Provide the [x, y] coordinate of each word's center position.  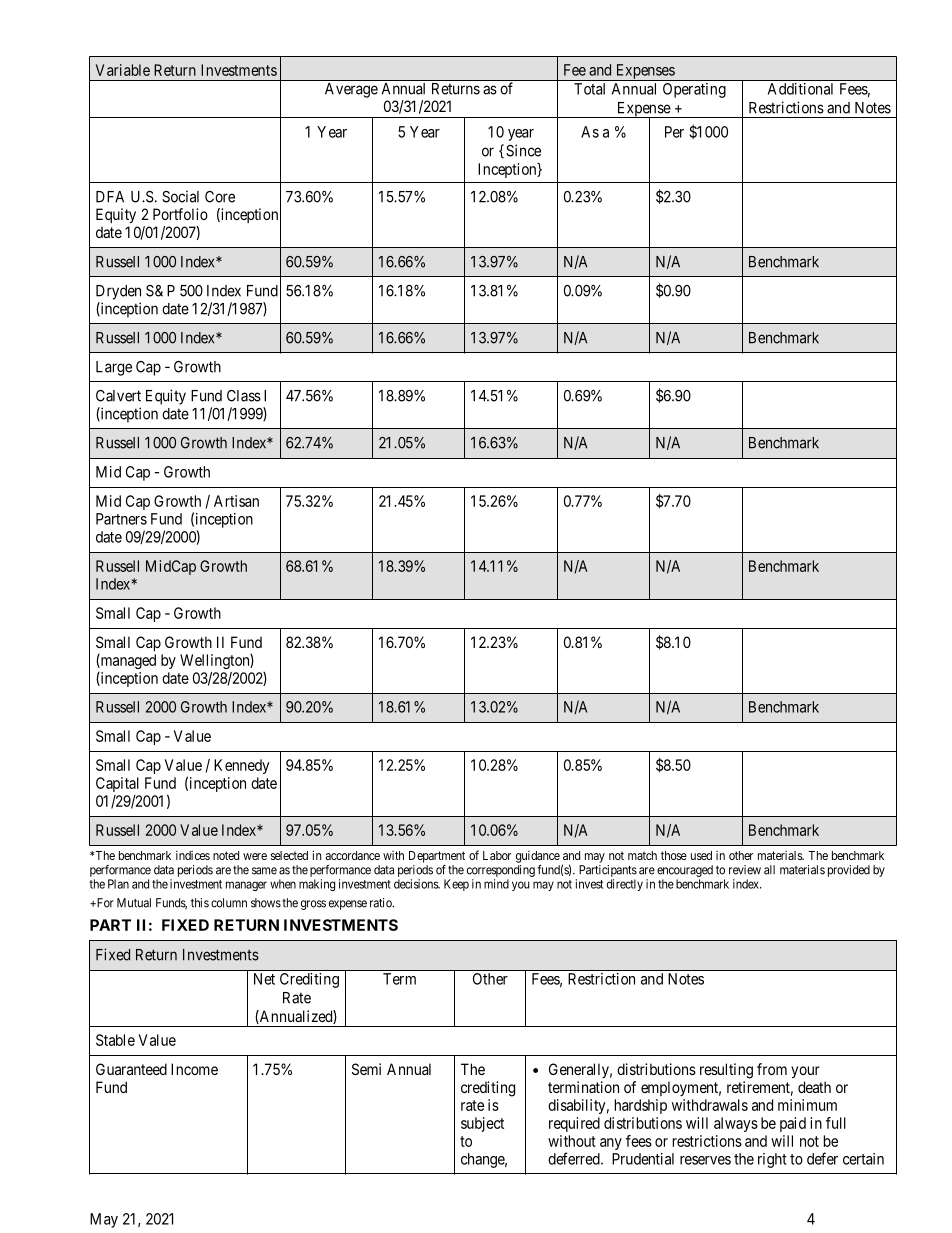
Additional [800, 89]
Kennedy [242, 766]
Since [523, 150]
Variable [123, 70]
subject [482, 1124]
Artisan [236, 501]
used [701, 855]
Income [194, 1069]
